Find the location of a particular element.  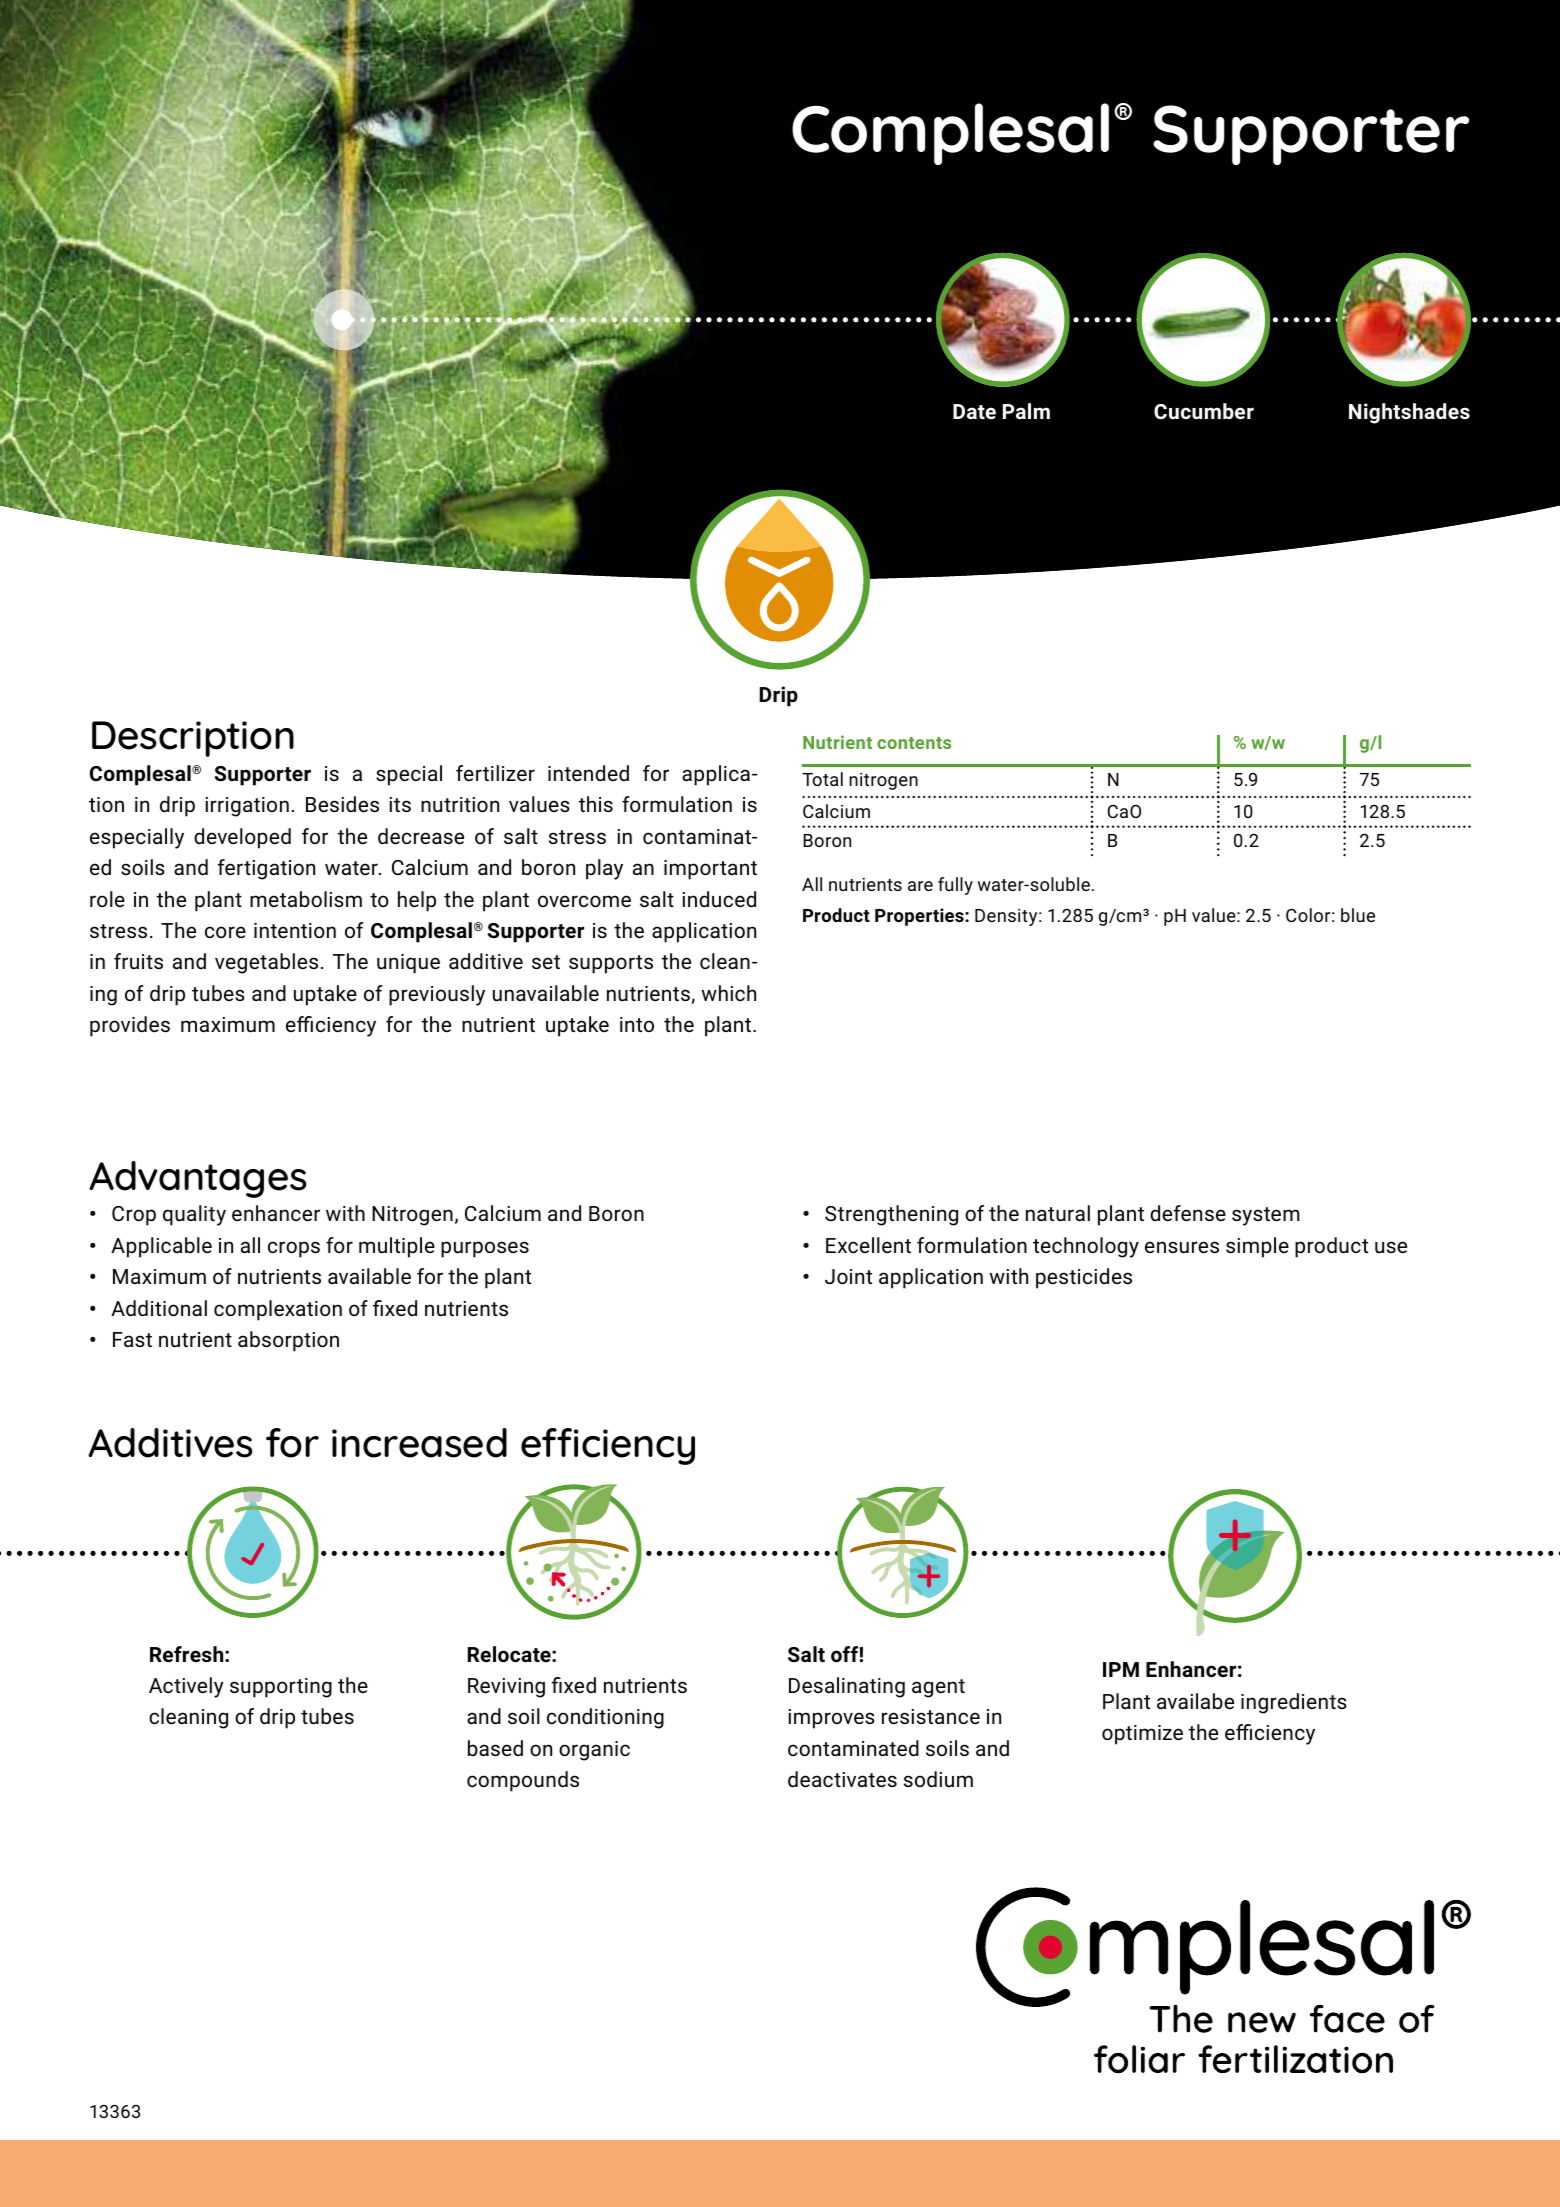

Total is located at coordinates (822, 779).
